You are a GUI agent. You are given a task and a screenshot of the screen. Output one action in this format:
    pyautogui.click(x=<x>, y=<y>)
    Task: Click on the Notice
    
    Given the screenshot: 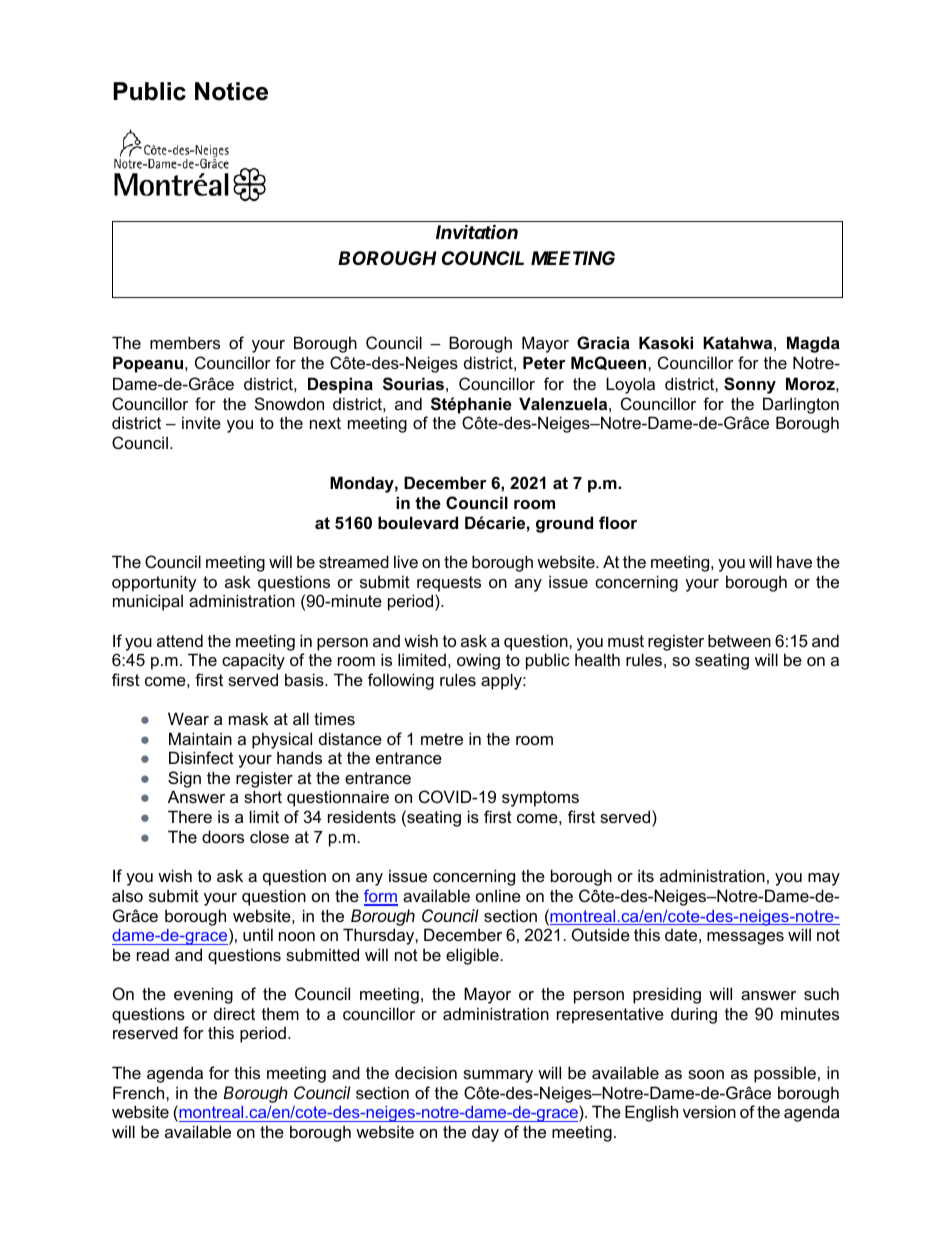 What is the action you would take?
    pyautogui.click(x=231, y=91)
